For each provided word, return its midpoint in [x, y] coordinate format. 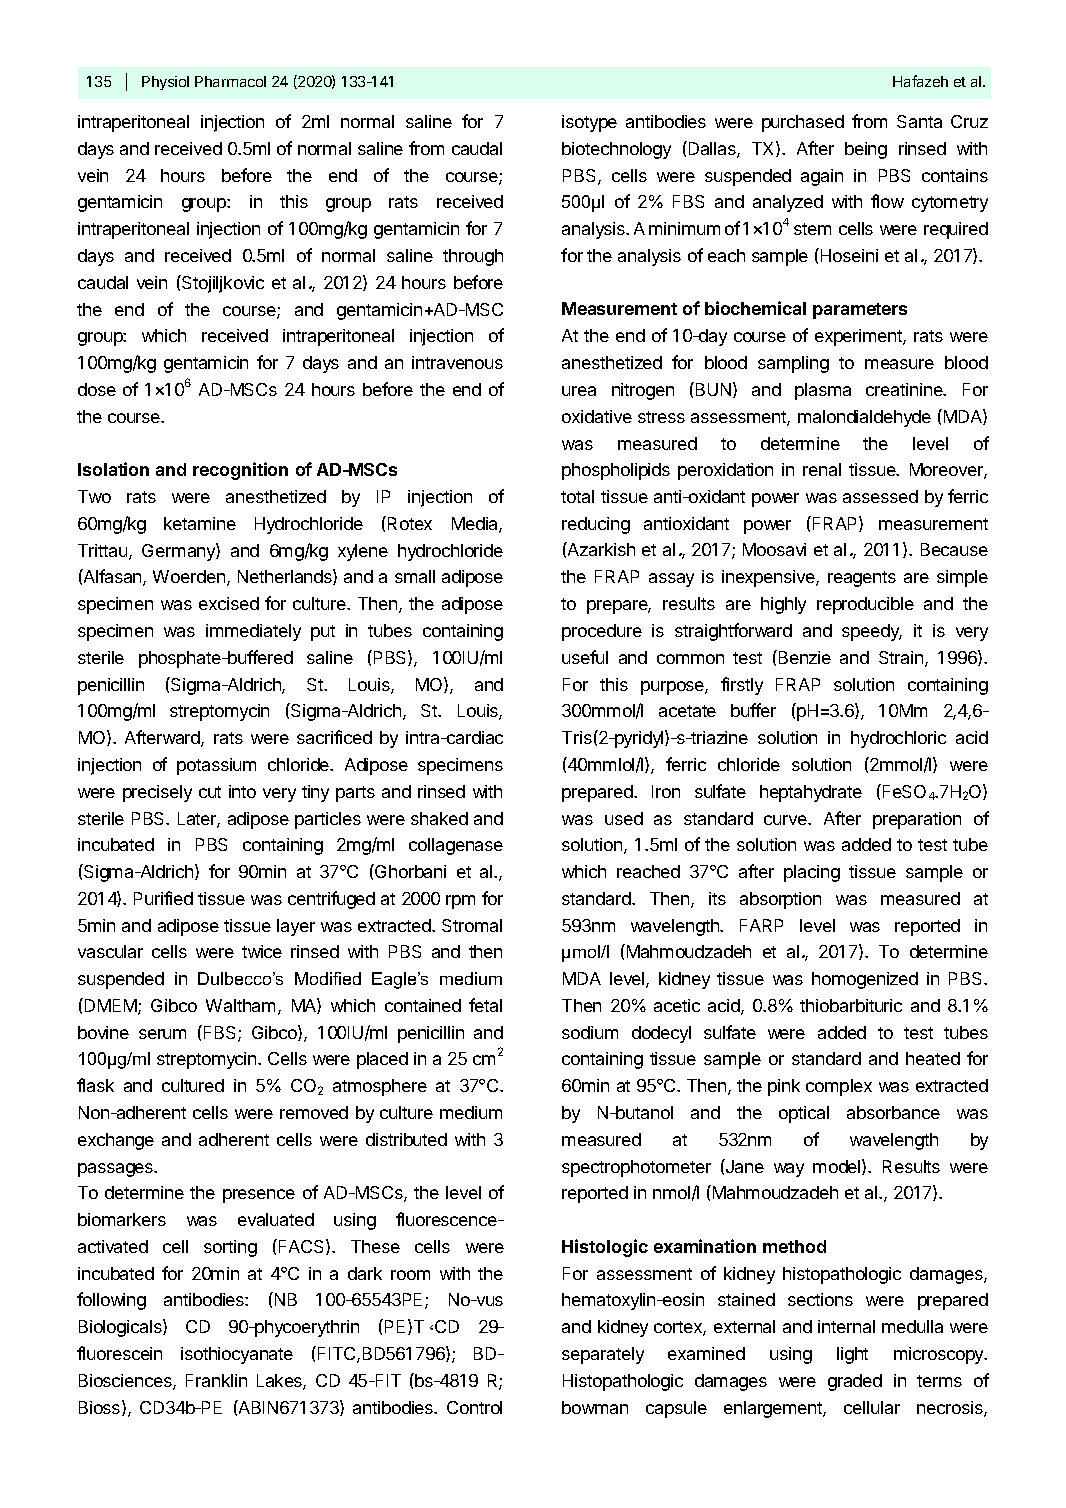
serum [162, 1034]
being [866, 150]
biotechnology [616, 150]
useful [585, 657]
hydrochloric [898, 739]
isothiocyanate [237, 1355]
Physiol [165, 83]
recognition [240, 471]
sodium [590, 1032]
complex [839, 1087]
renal [822, 469]
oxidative [597, 416]
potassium [216, 766]
